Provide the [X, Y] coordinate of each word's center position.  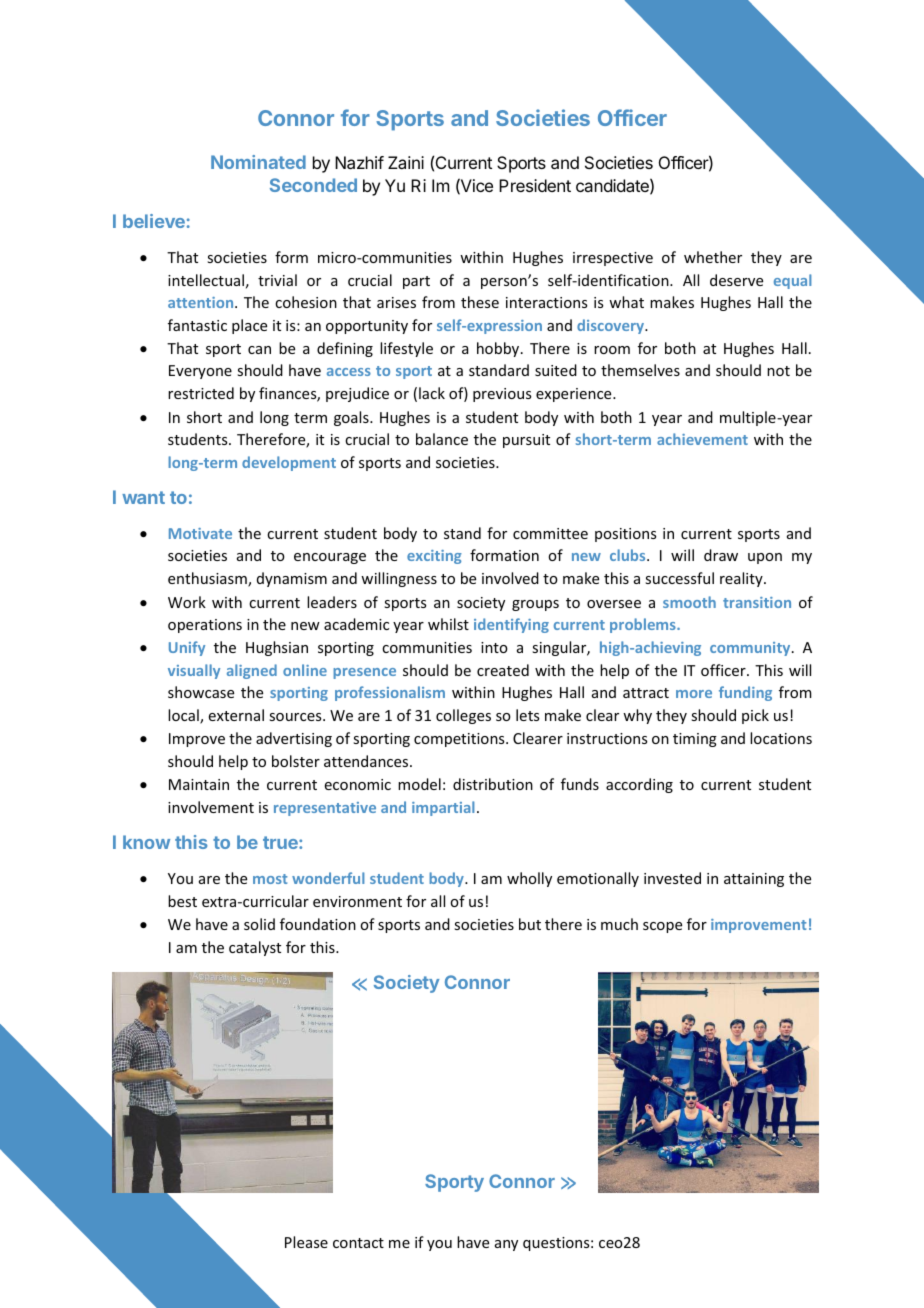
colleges [463, 716]
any [506, 1245]
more [694, 694]
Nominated [258, 162]
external [236, 715]
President [535, 185]
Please [306, 1242]
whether [713, 257]
